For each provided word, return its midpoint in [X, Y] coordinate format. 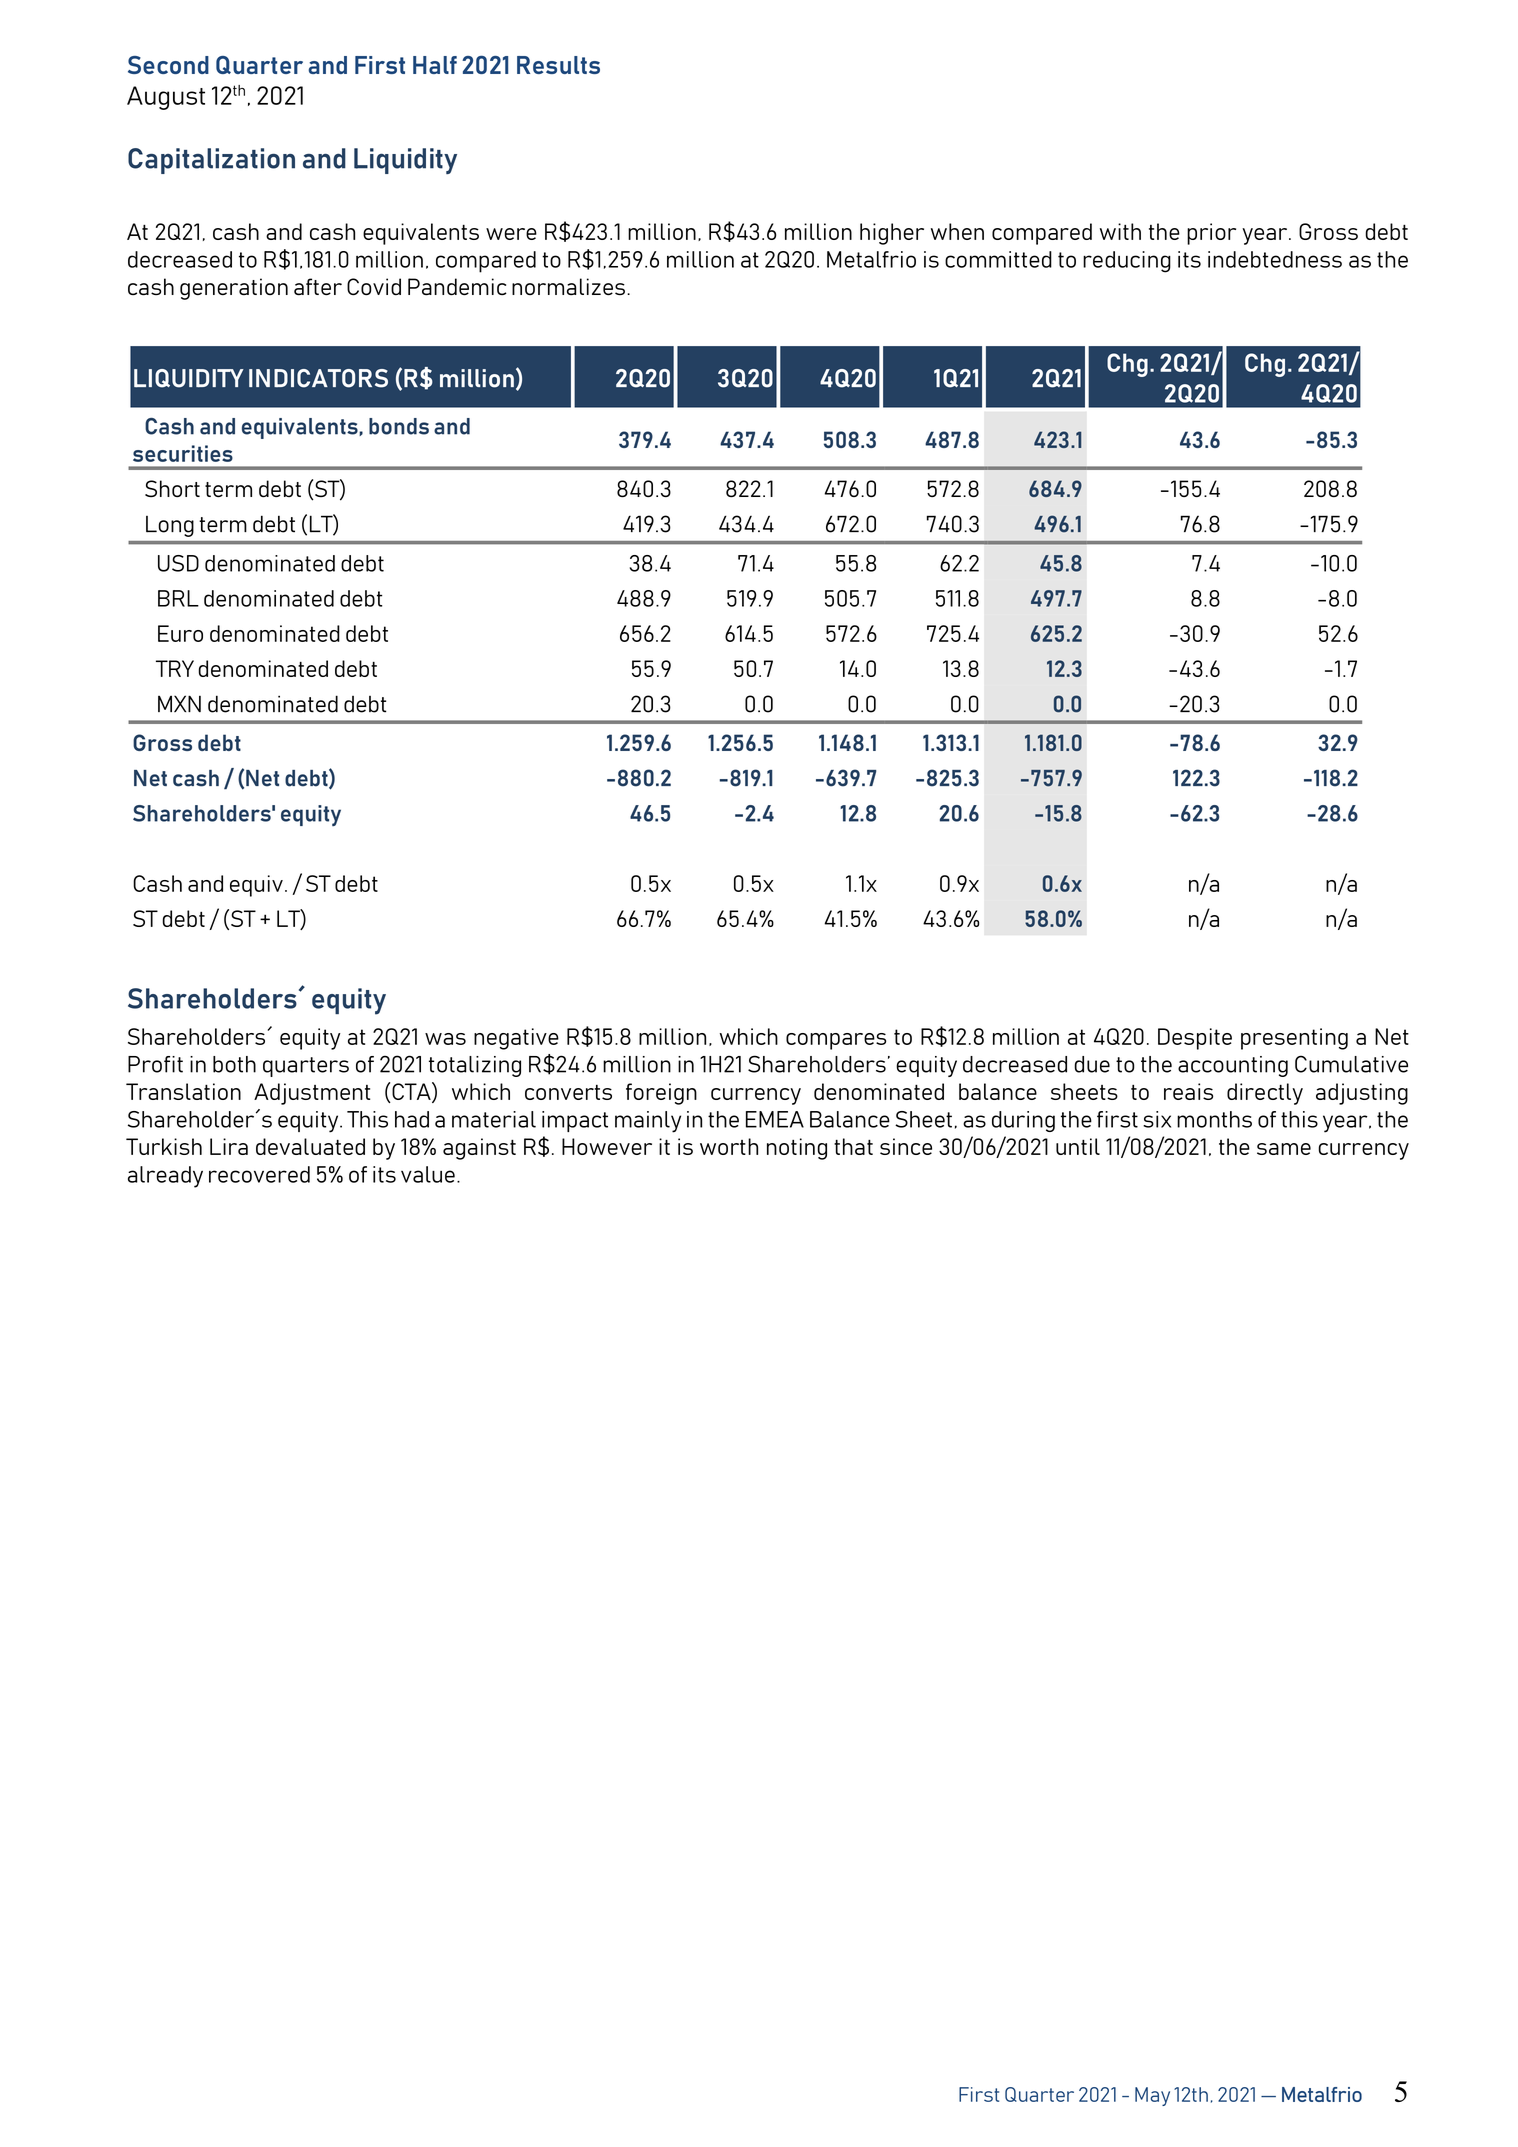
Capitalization [211, 161]
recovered [259, 1174]
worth [729, 1146]
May [1152, 2096]
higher [892, 234]
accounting [1233, 1066]
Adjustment [312, 1094]
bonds [399, 426]
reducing [1127, 262]
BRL [178, 598]
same [1284, 1149]
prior [1211, 234]
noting [797, 1149]
